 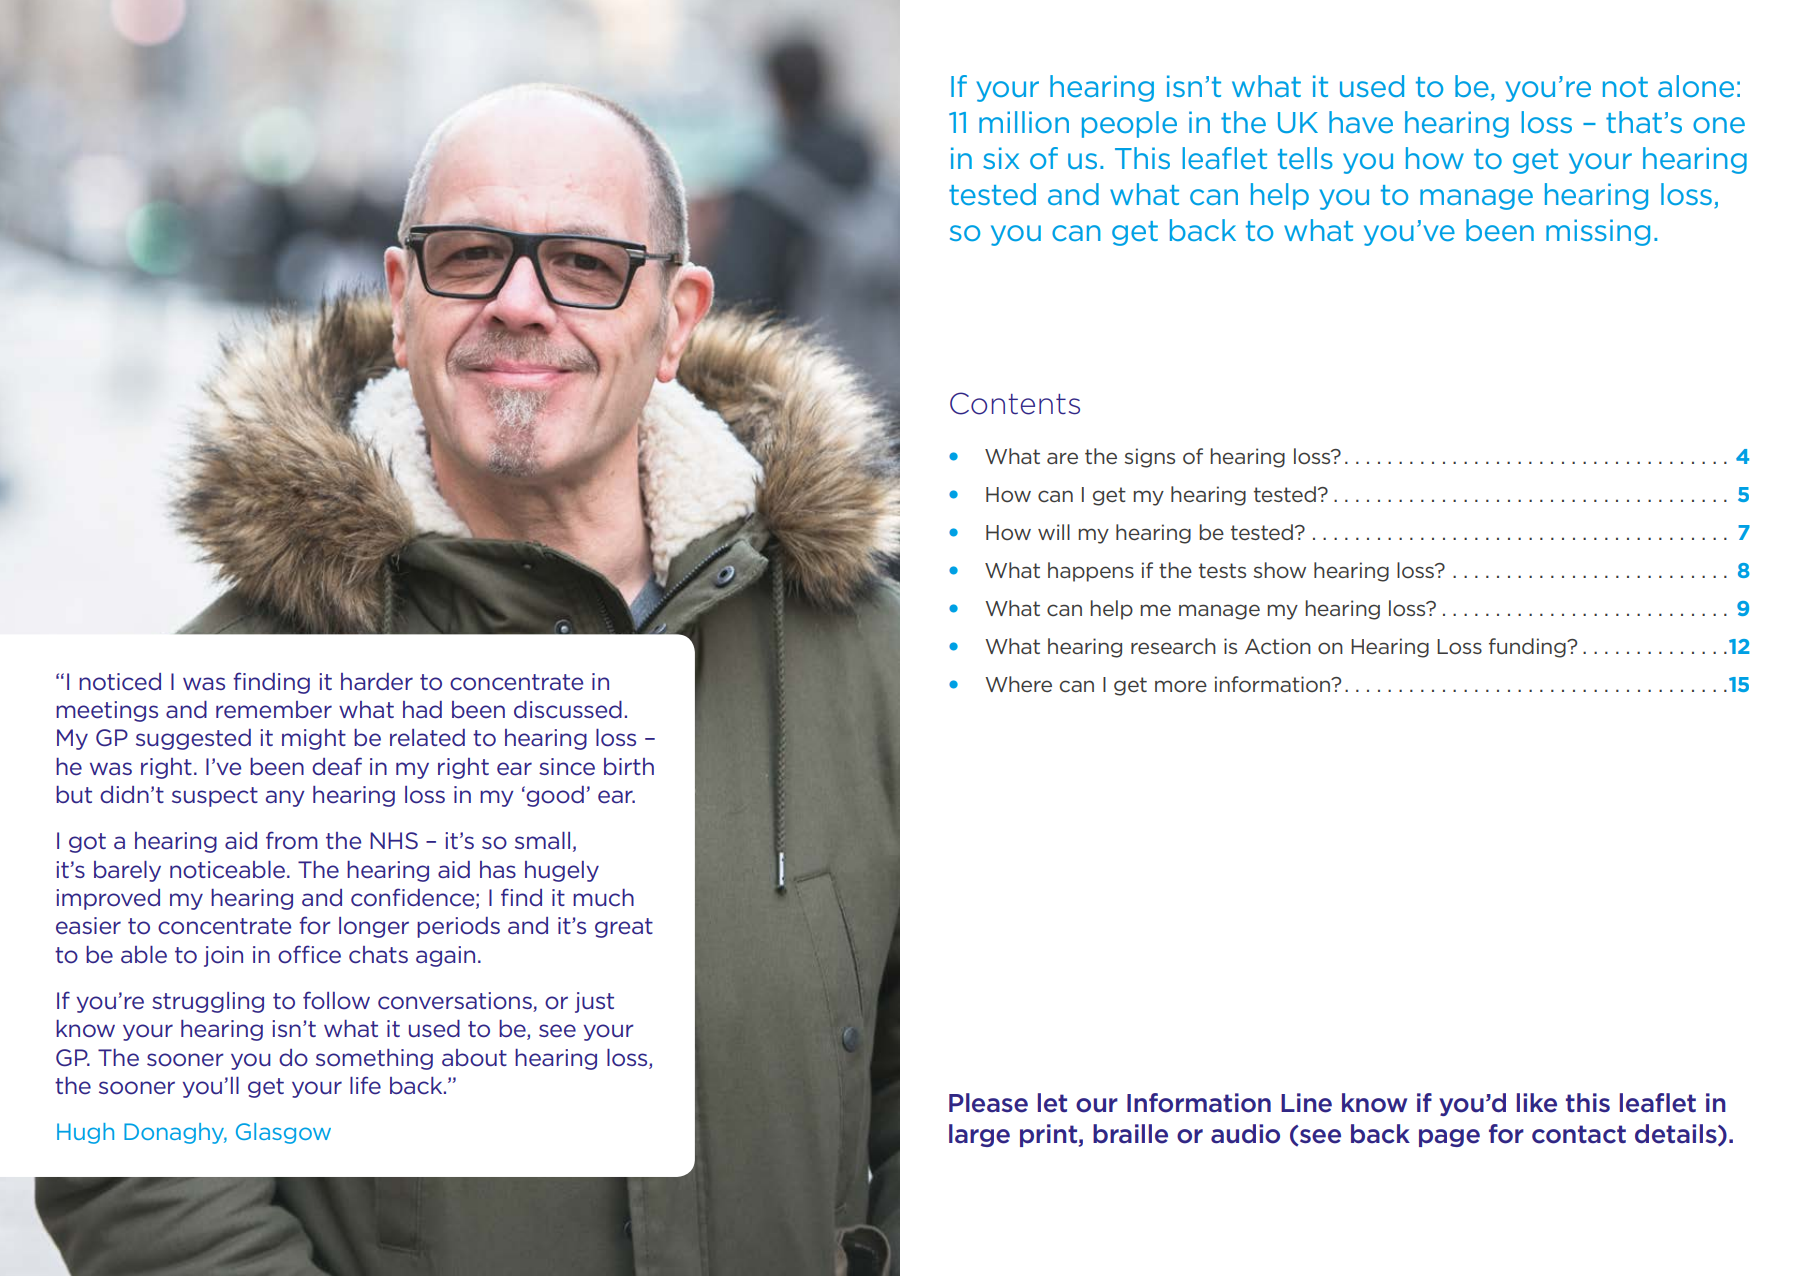 I want to click on million, so click(x=1024, y=122).
